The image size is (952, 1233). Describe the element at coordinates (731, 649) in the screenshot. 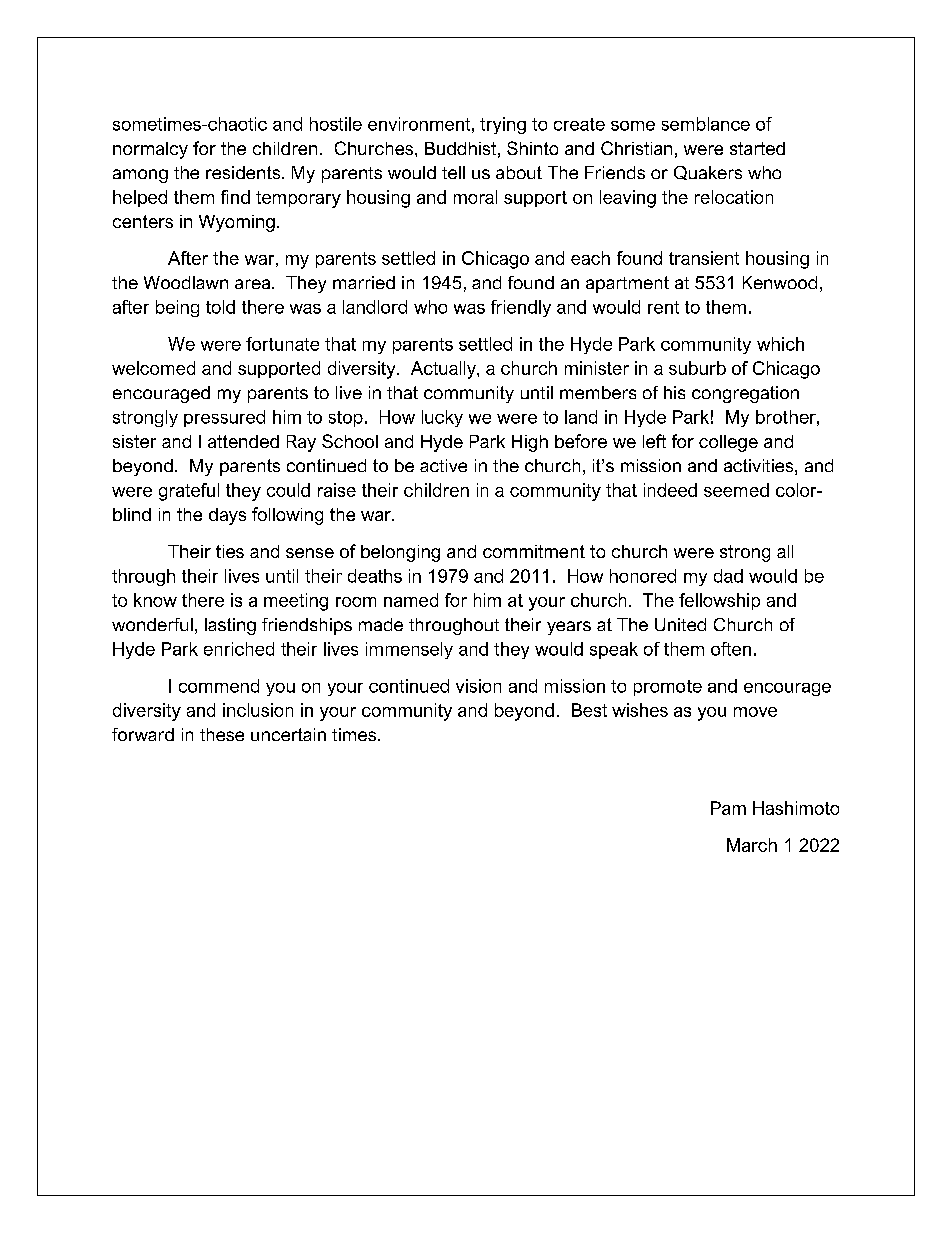

I see `often` at that location.
